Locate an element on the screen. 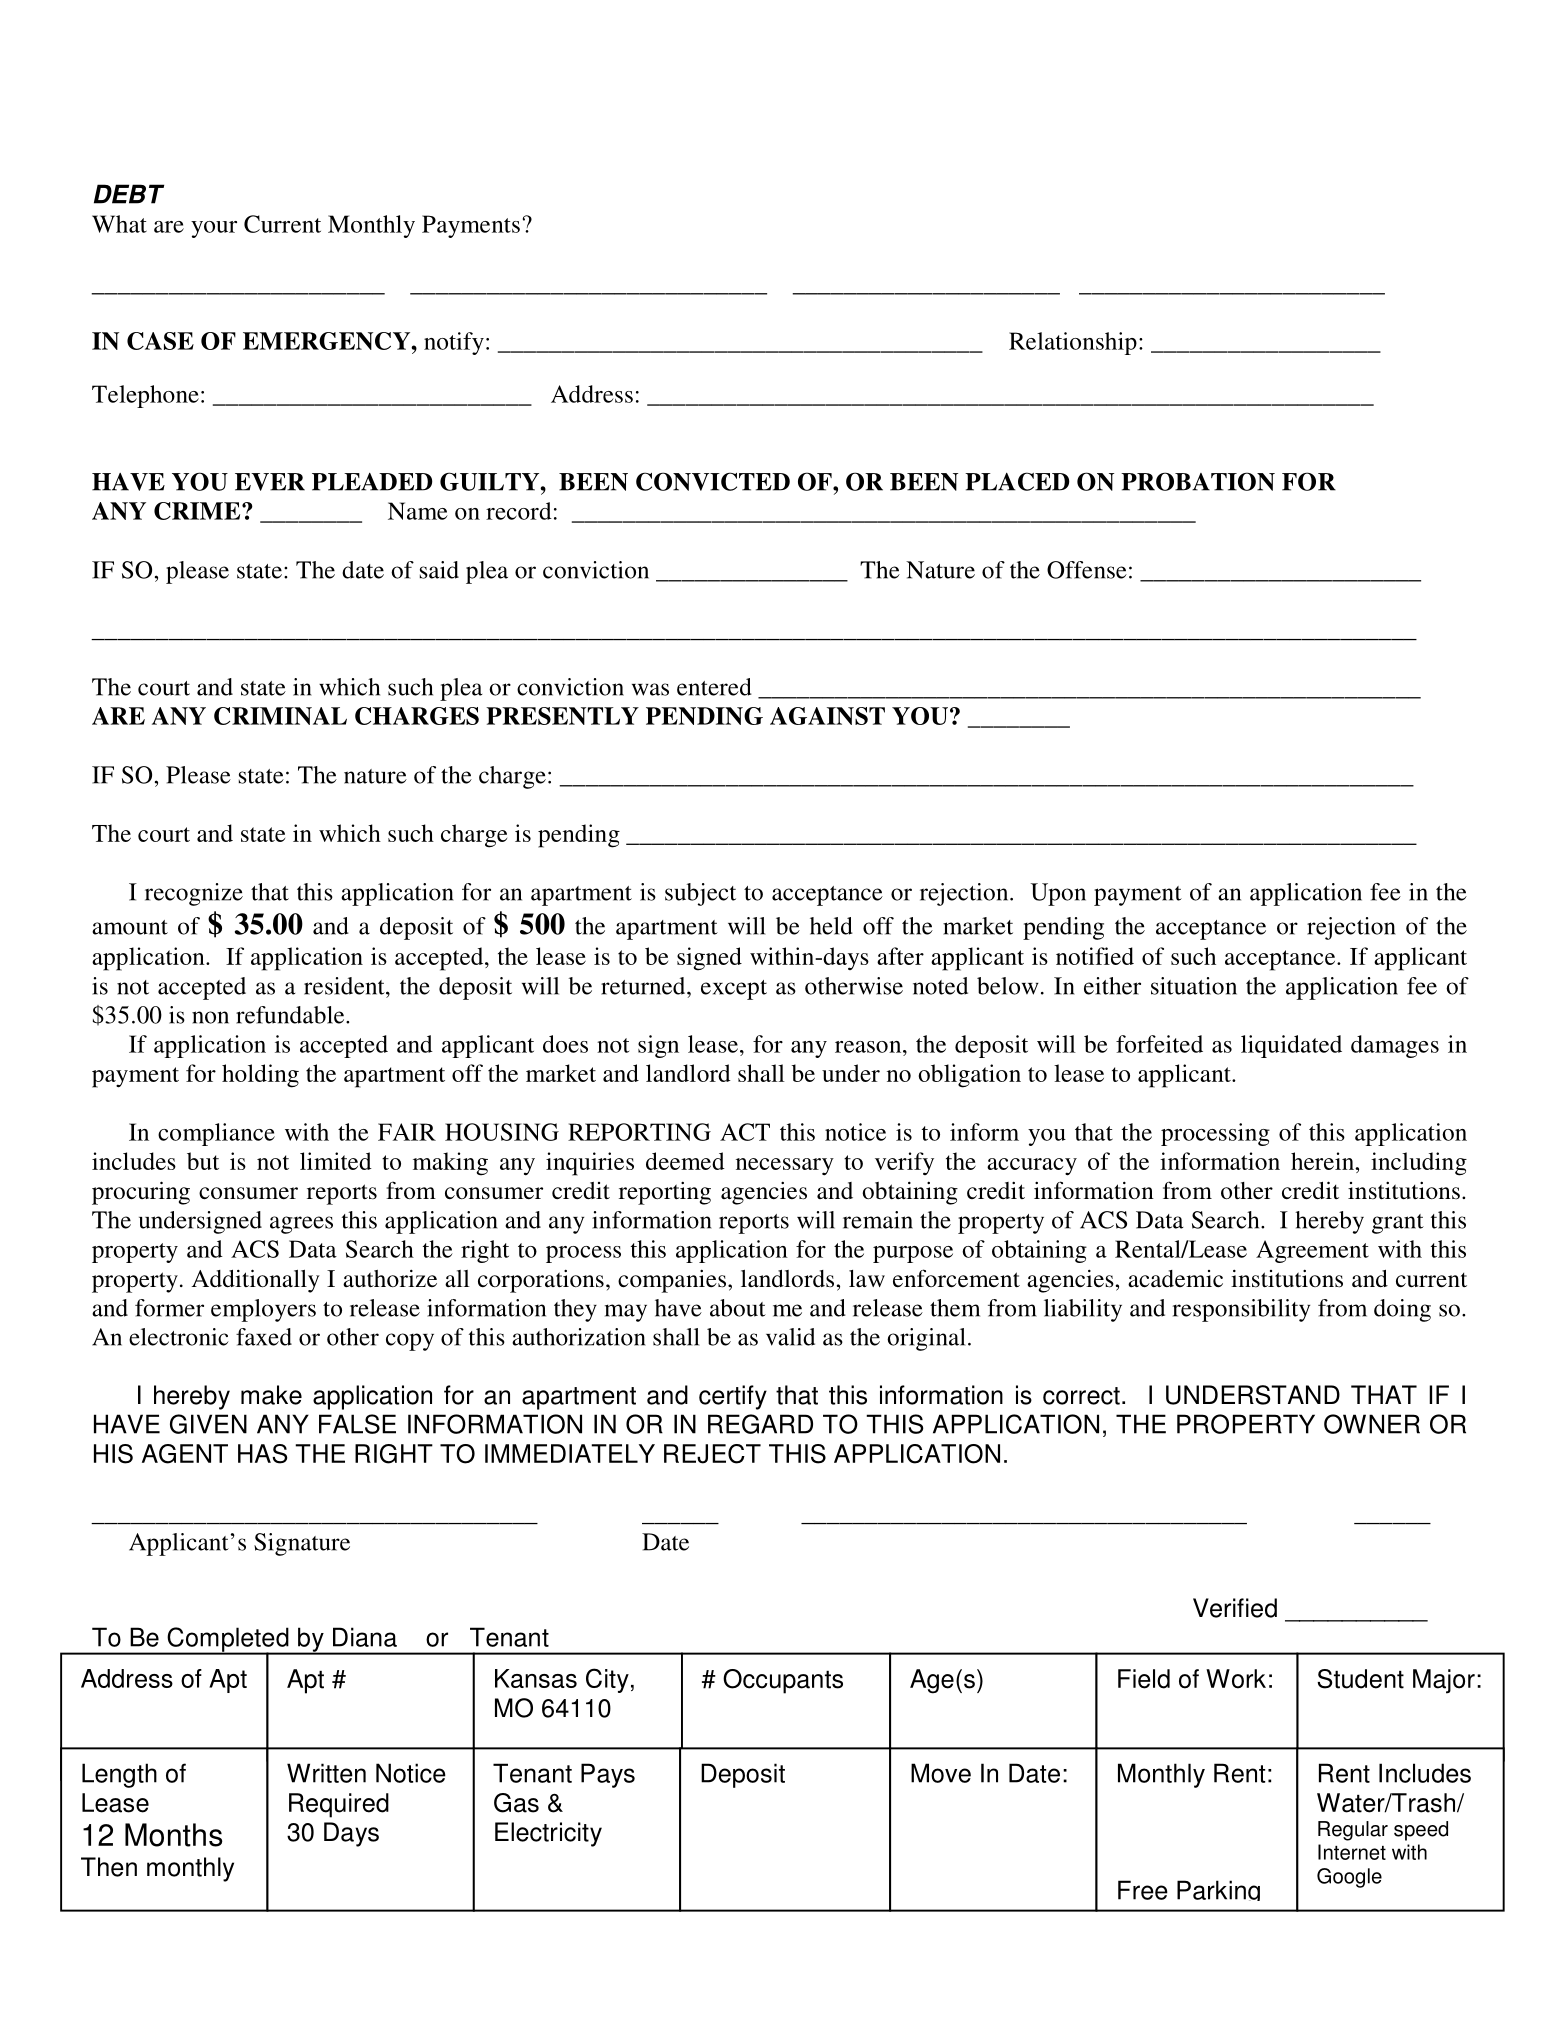  PROBATION is located at coordinates (1198, 481).
